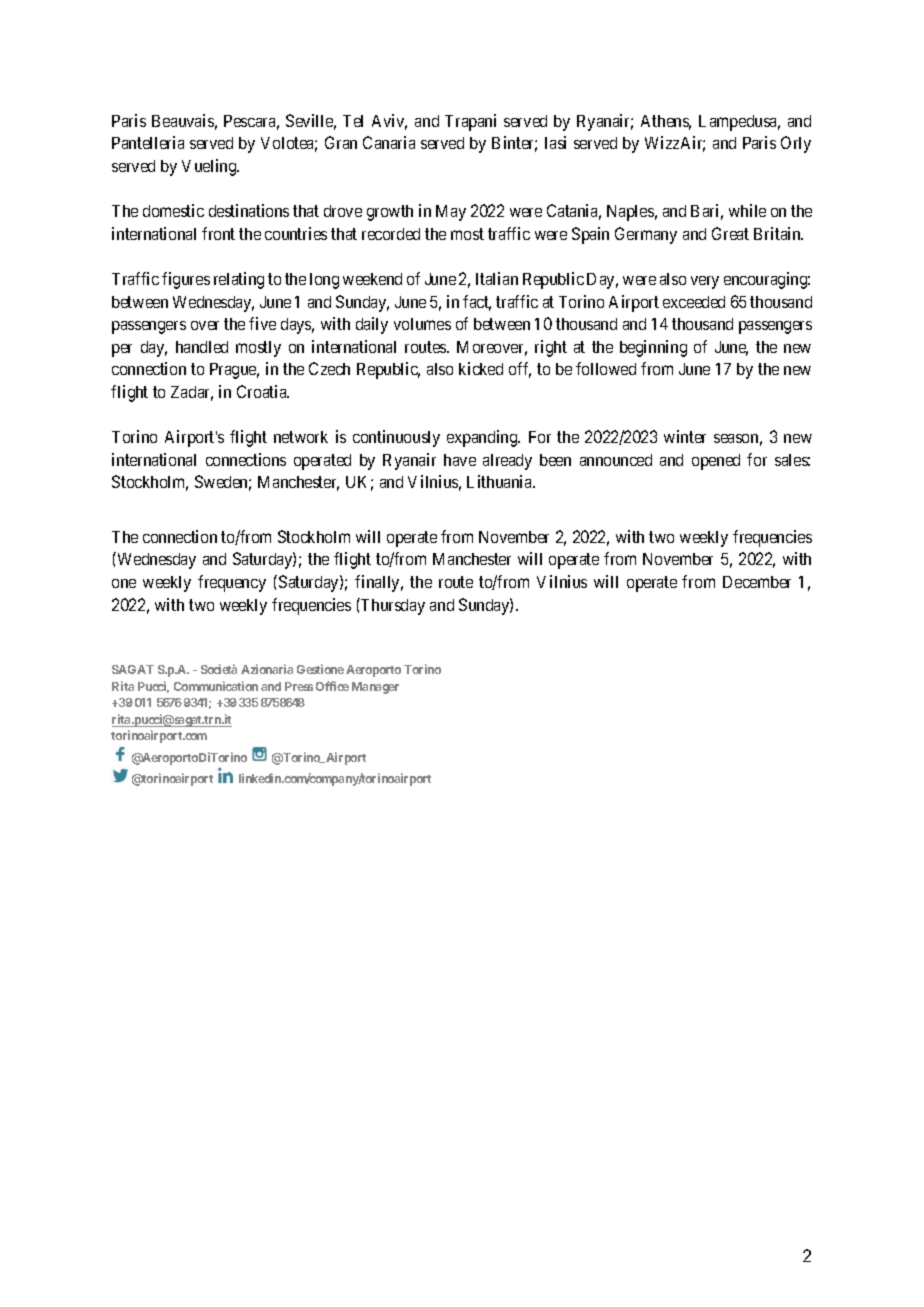 Image resolution: width=924 pixels, height=1307 pixels. What do you see at coordinates (341, 142) in the page?
I see `Gran` at bounding box center [341, 142].
